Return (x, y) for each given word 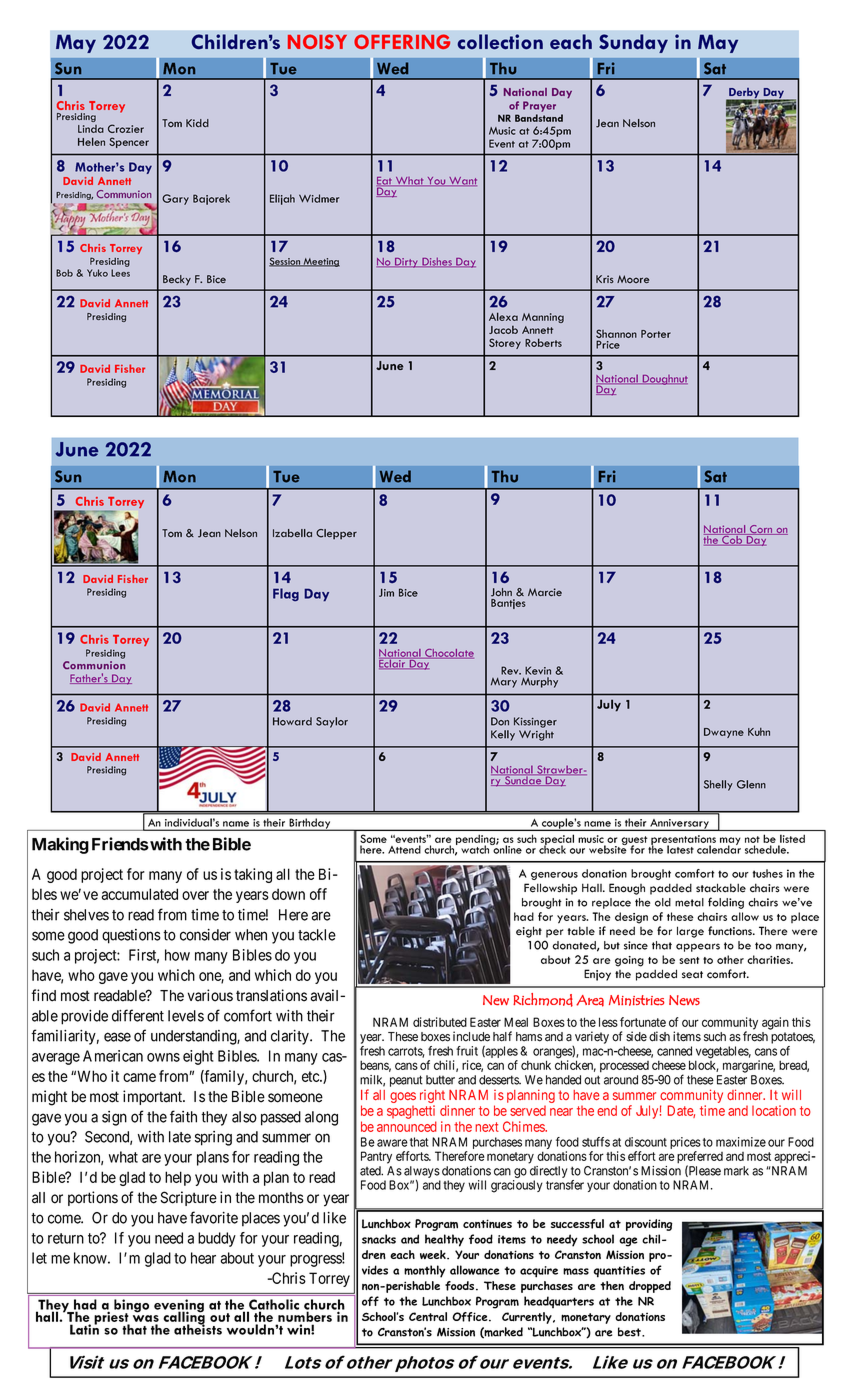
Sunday (633, 43)
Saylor (332, 722)
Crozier (126, 128)
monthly (425, 1271)
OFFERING (402, 41)
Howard (292, 721)
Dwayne (724, 733)
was (146, 1320)
